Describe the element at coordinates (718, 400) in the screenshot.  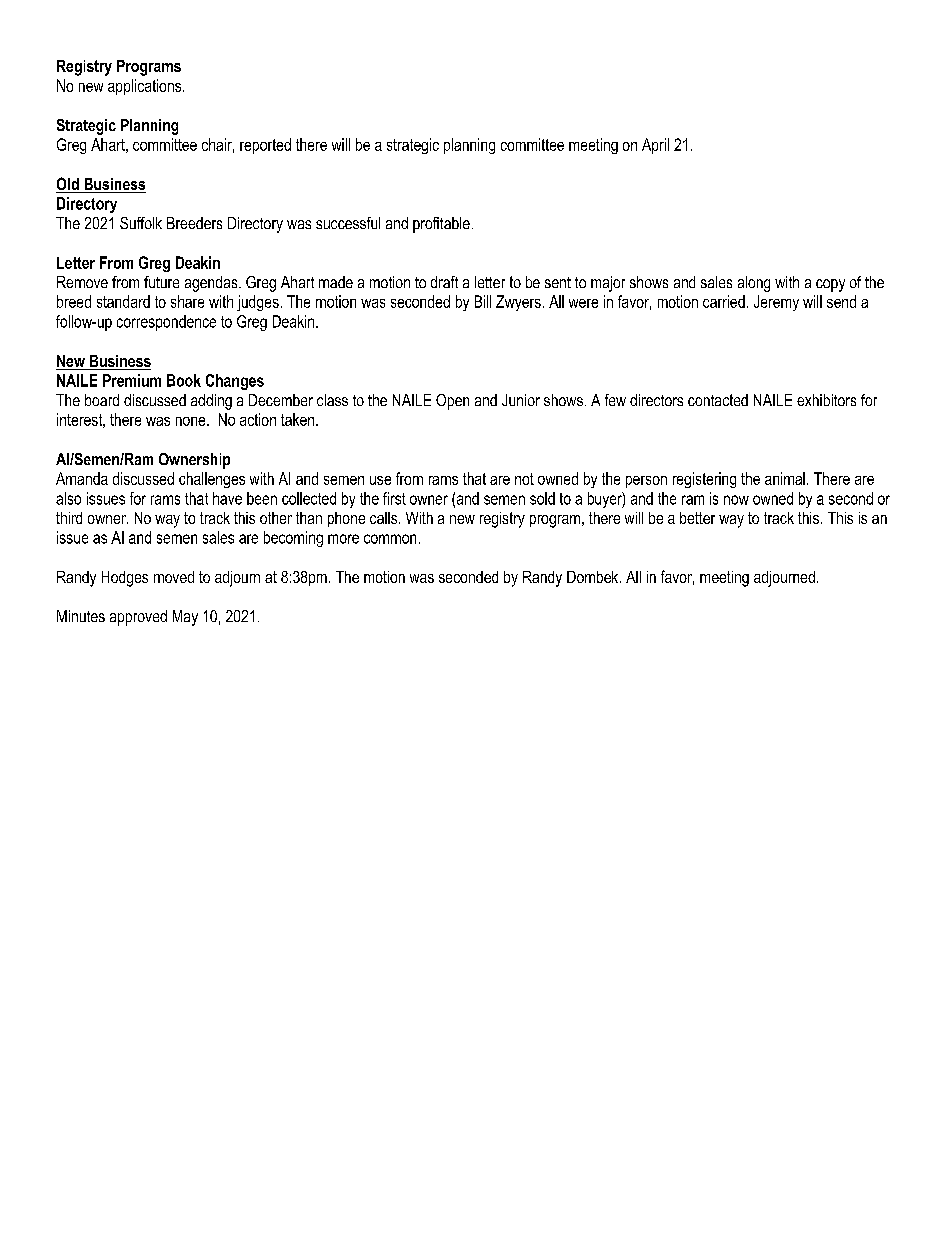
I see `contacted` at that location.
